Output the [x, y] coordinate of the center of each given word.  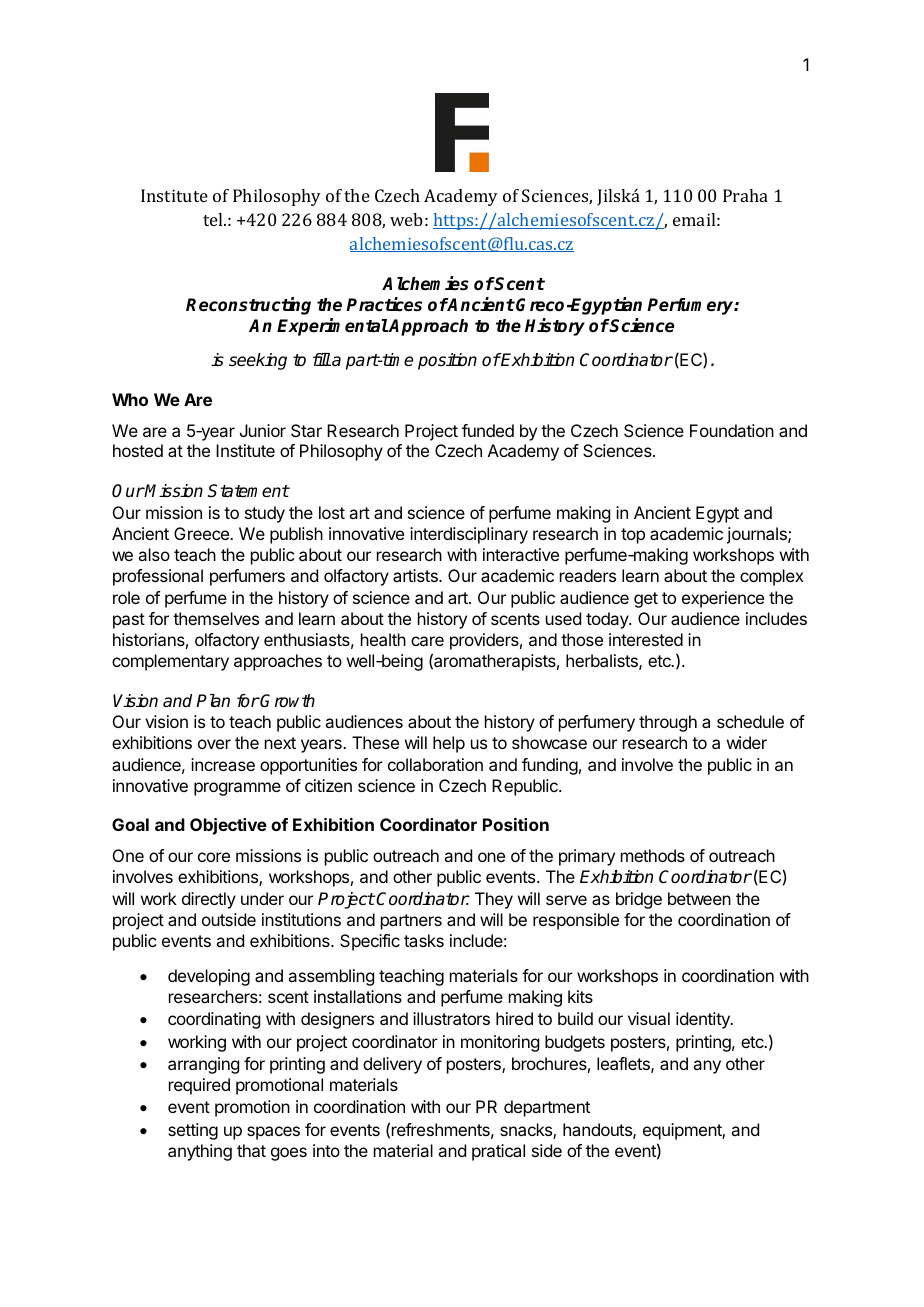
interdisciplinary [469, 535]
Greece [202, 533]
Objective [228, 826]
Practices [384, 304]
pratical [498, 1152]
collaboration [435, 764]
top [633, 536]
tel [214, 219]
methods [653, 855]
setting [193, 1131]
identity [704, 1020]
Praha [745, 195]
